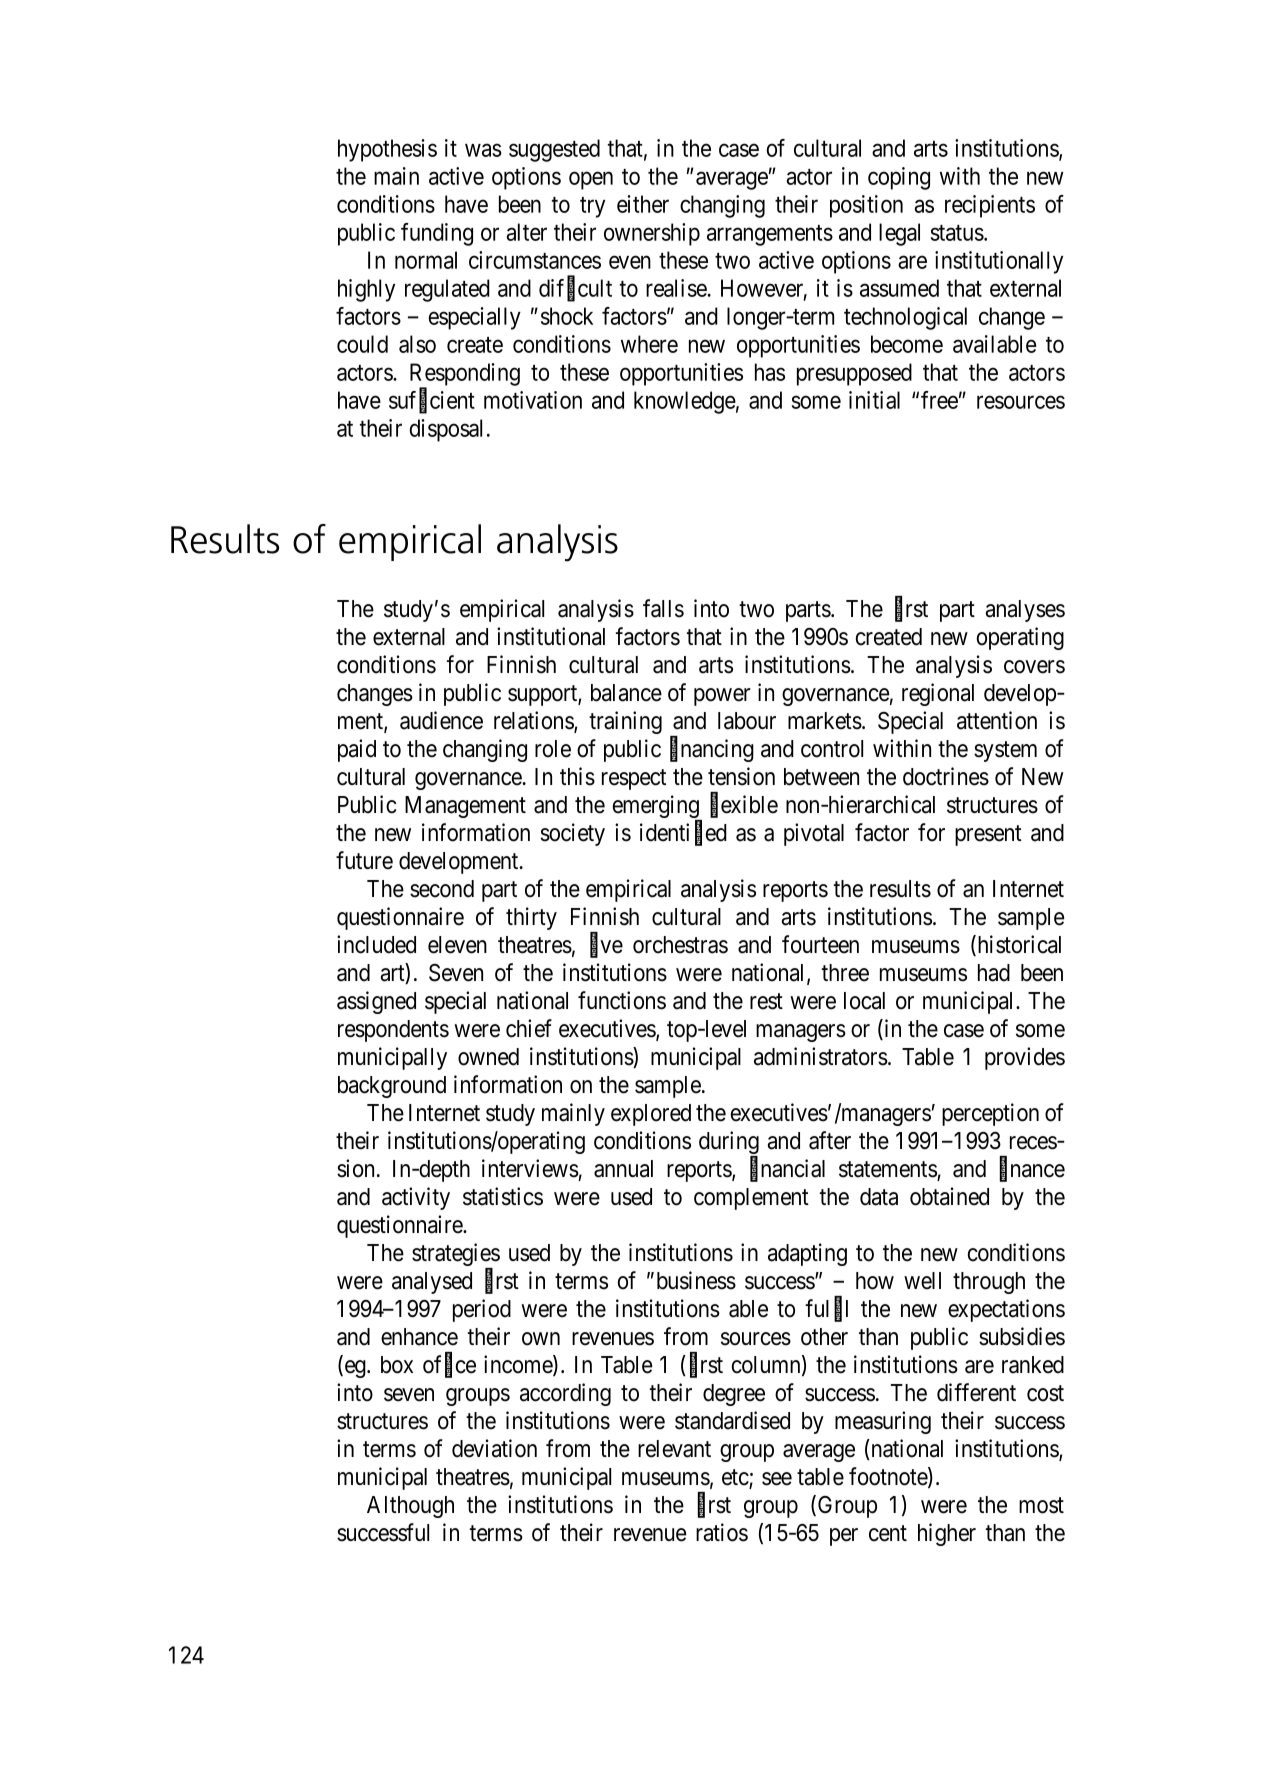 This screenshot has height=1786, width=1262. What do you see at coordinates (410, 1507) in the screenshot?
I see `Although` at bounding box center [410, 1507].
